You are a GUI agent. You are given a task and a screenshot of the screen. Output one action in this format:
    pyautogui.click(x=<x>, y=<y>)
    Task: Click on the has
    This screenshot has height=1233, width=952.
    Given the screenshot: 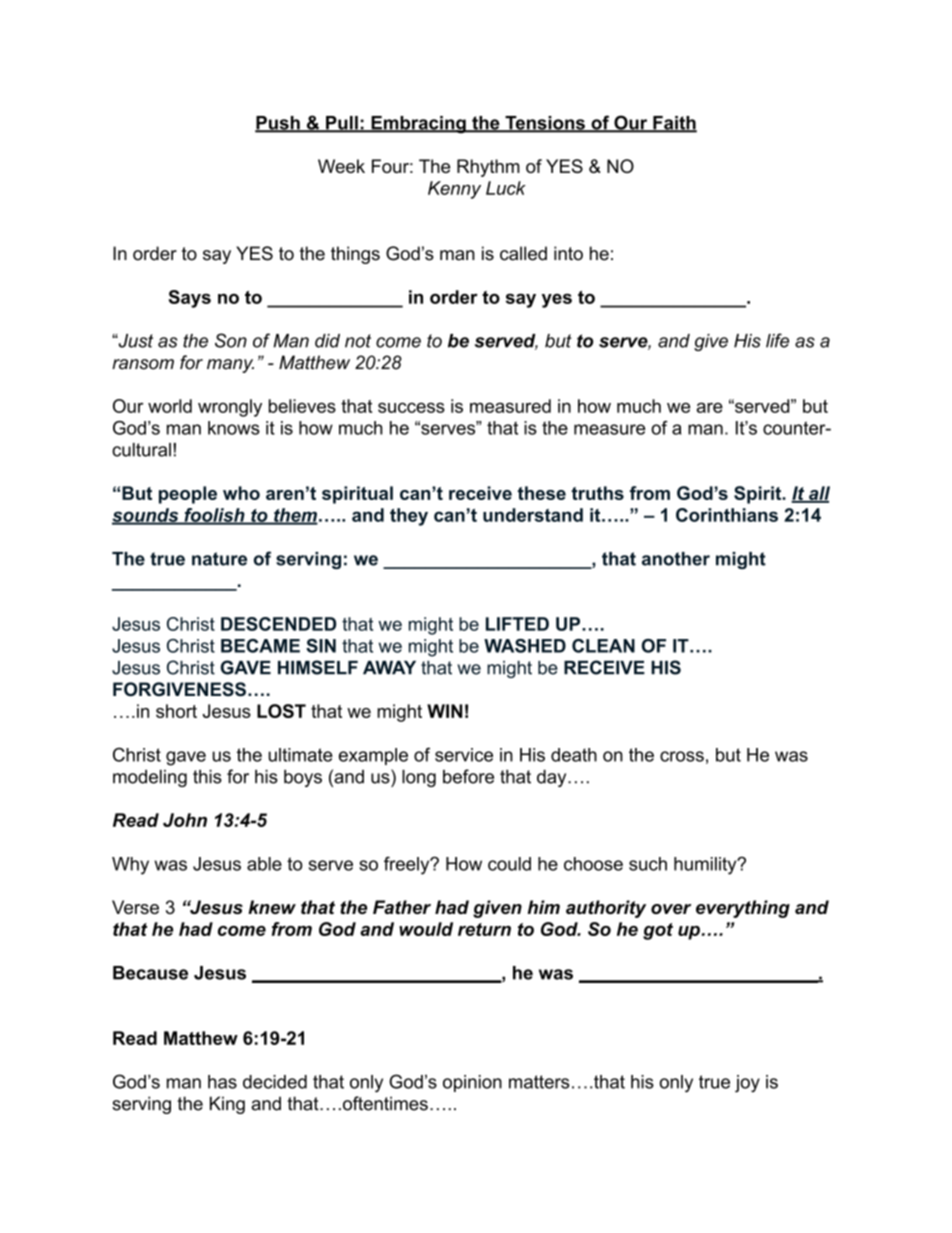 What is the action you would take?
    pyautogui.click(x=222, y=1082)
